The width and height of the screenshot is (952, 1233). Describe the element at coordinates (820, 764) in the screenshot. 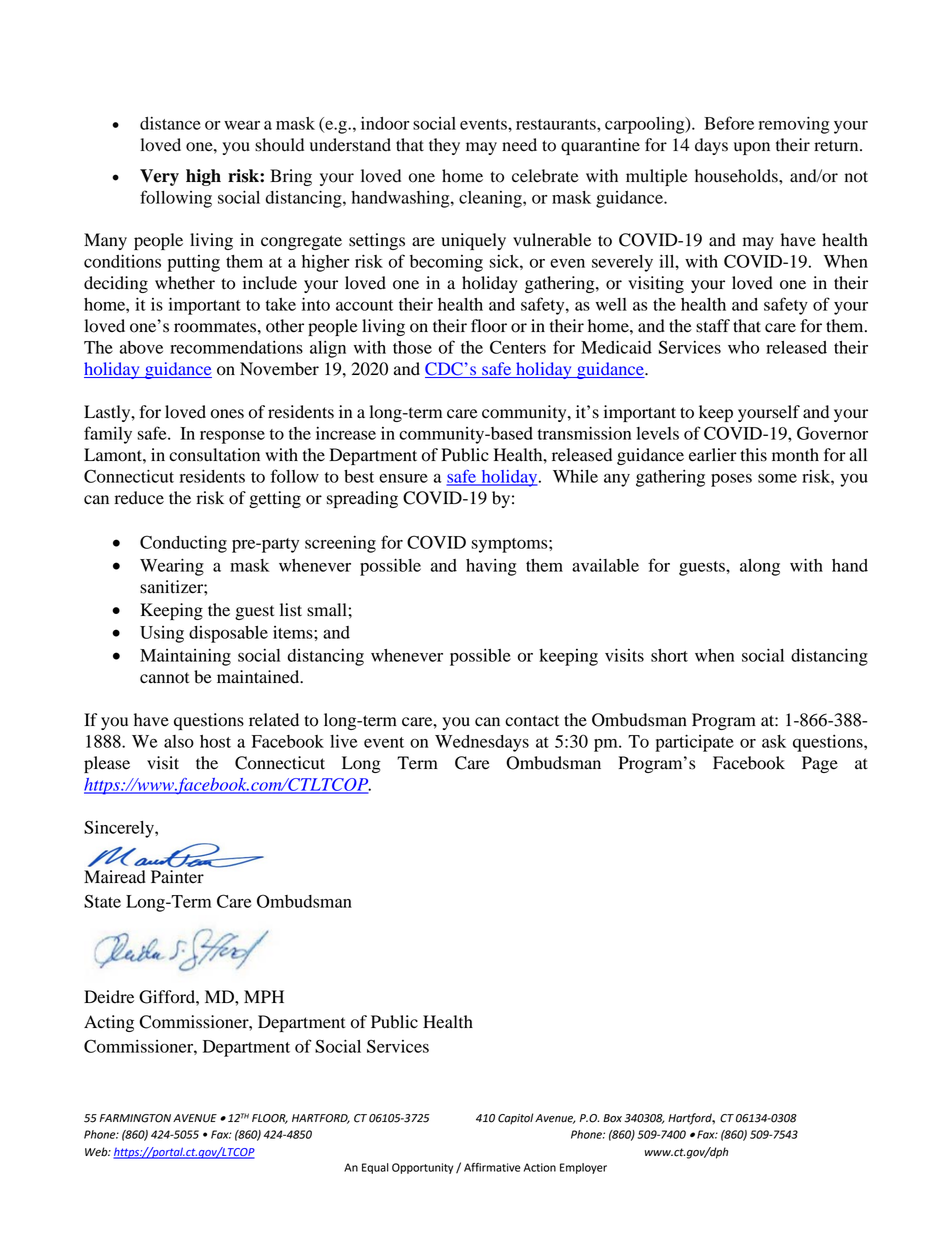

I see `Page` at that location.
